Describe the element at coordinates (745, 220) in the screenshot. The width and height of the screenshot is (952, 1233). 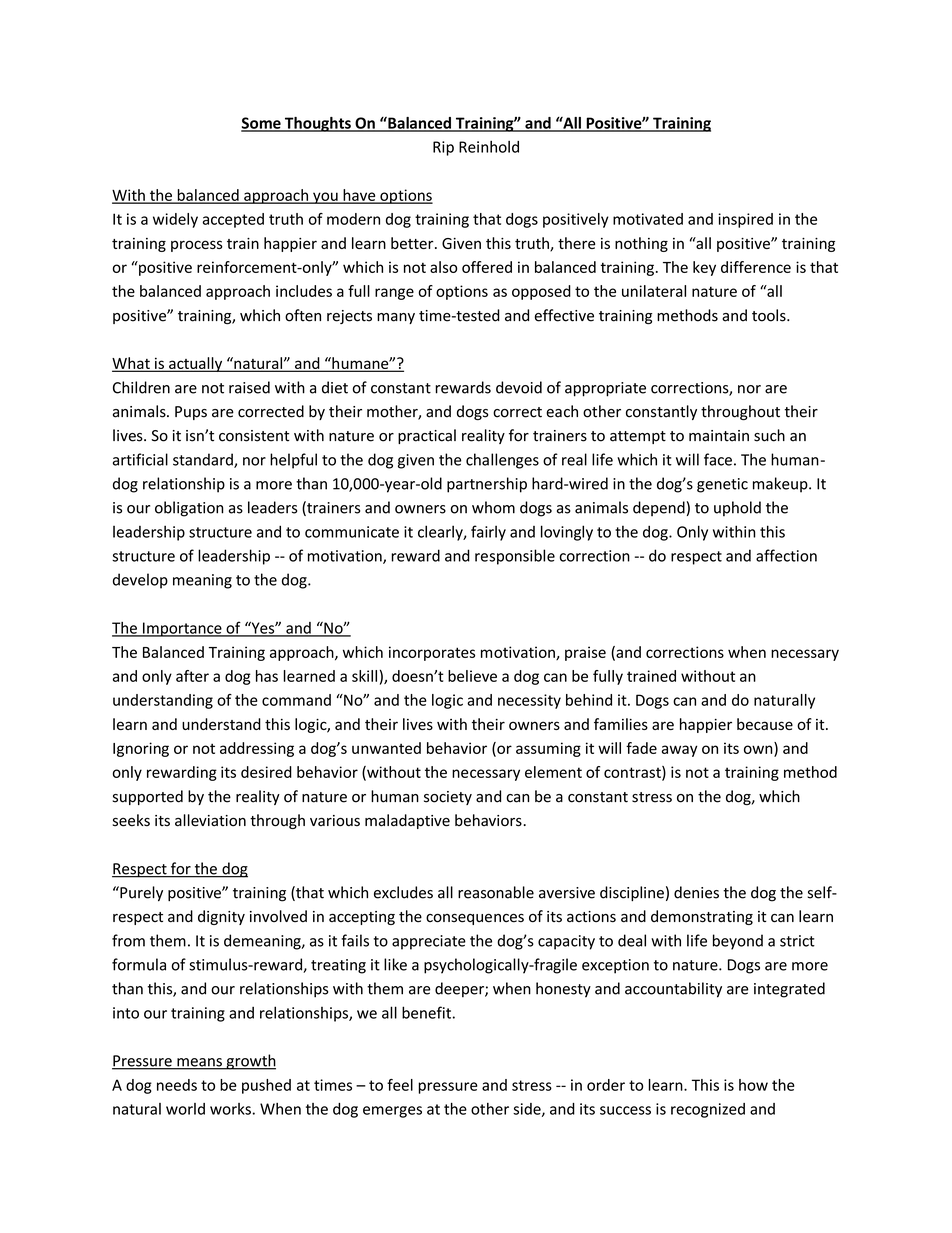
I see `inspired` at that location.
